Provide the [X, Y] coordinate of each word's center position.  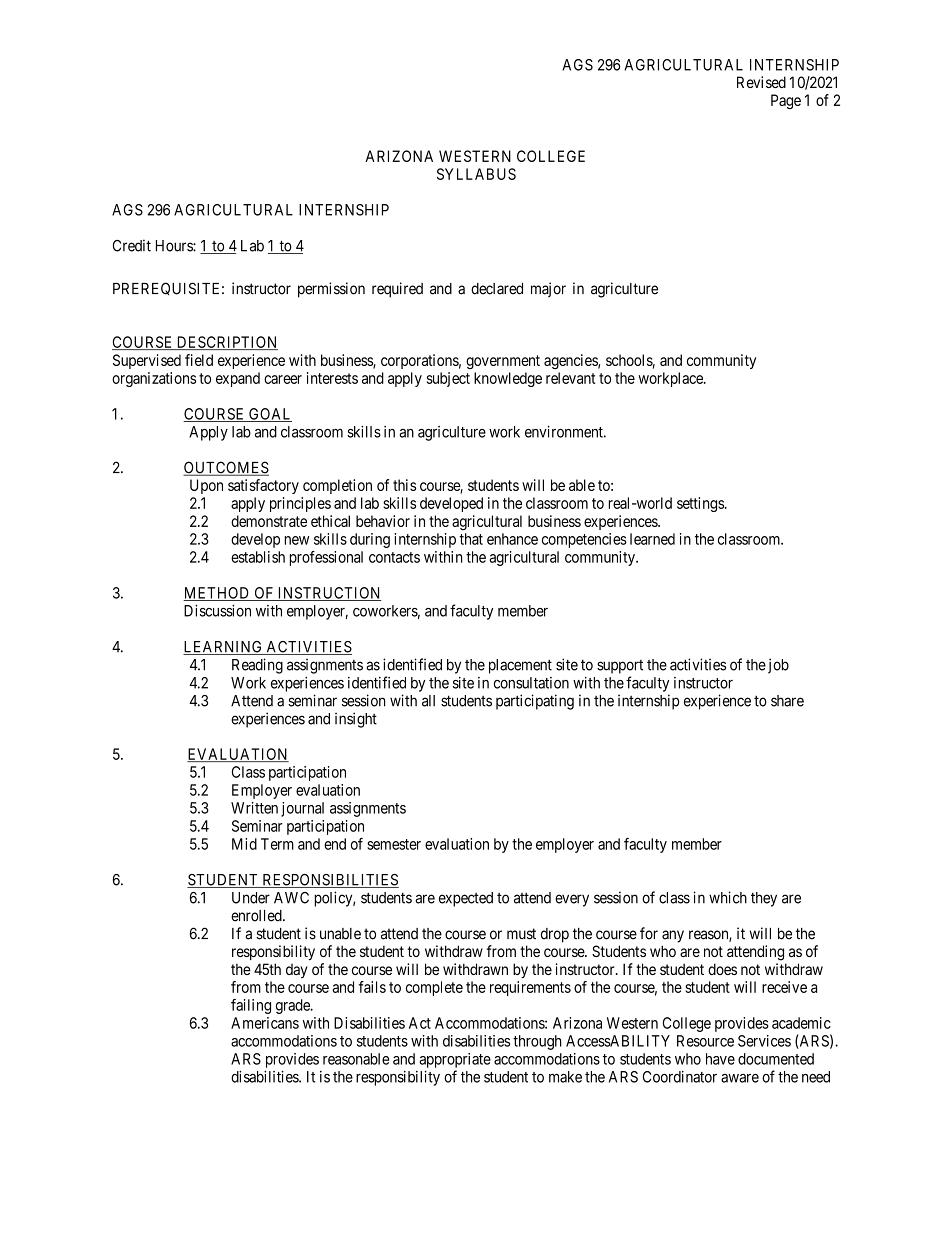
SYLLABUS [476, 174]
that [471, 539]
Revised [761, 82]
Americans [265, 1023]
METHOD [217, 594]
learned [652, 539]
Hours [175, 246]
